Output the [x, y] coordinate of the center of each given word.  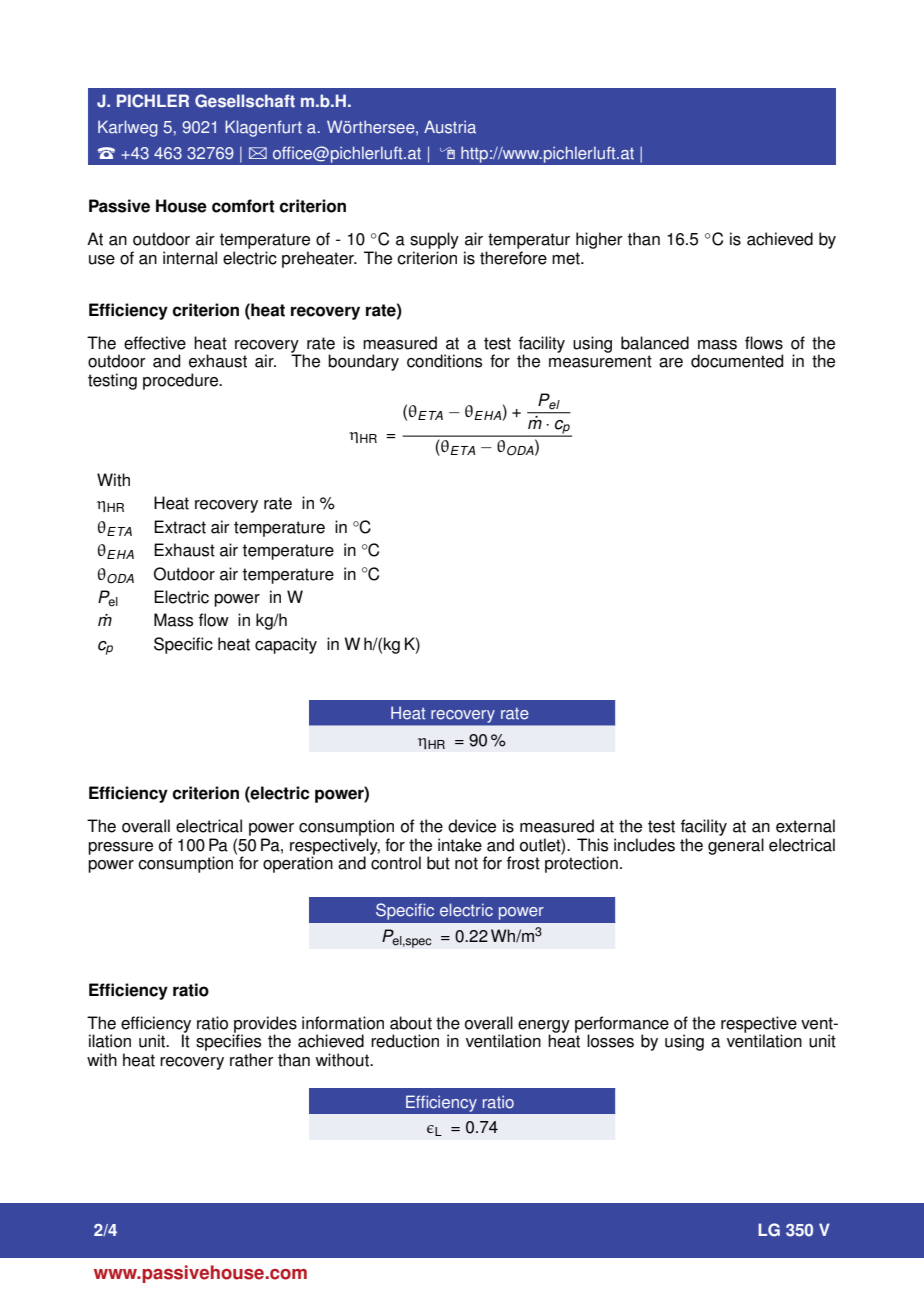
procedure [182, 381]
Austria [450, 127]
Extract [180, 527]
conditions [444, 361]
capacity [286, 645]
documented [737, 361]
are [671, 363]
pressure [120, 848]
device [472, 826]
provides [265, 1025]
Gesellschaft [245, 101]
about [411, 1023]
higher [599, 240]
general [736, 846]
